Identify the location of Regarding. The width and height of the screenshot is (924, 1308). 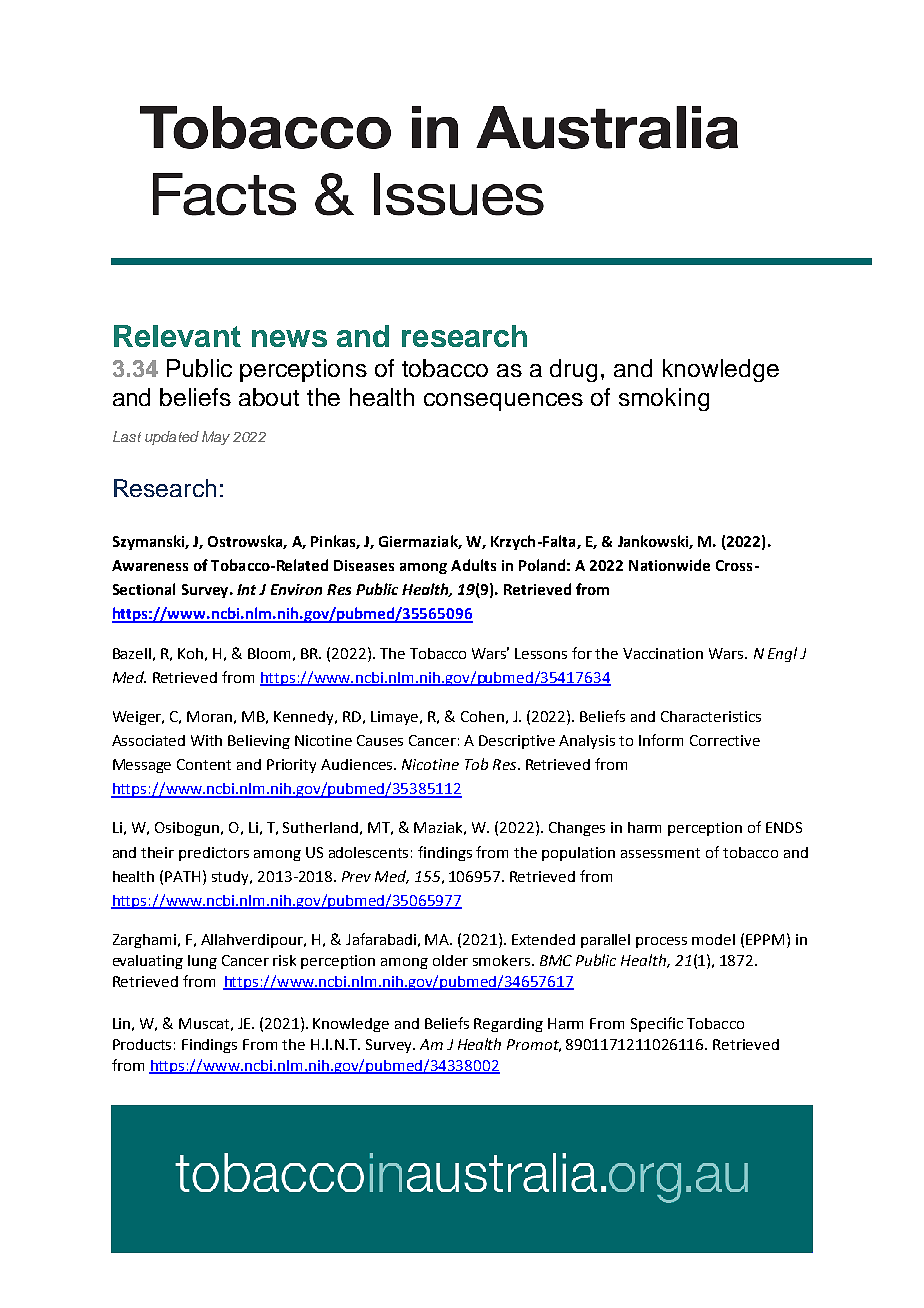
(508, 1025).
